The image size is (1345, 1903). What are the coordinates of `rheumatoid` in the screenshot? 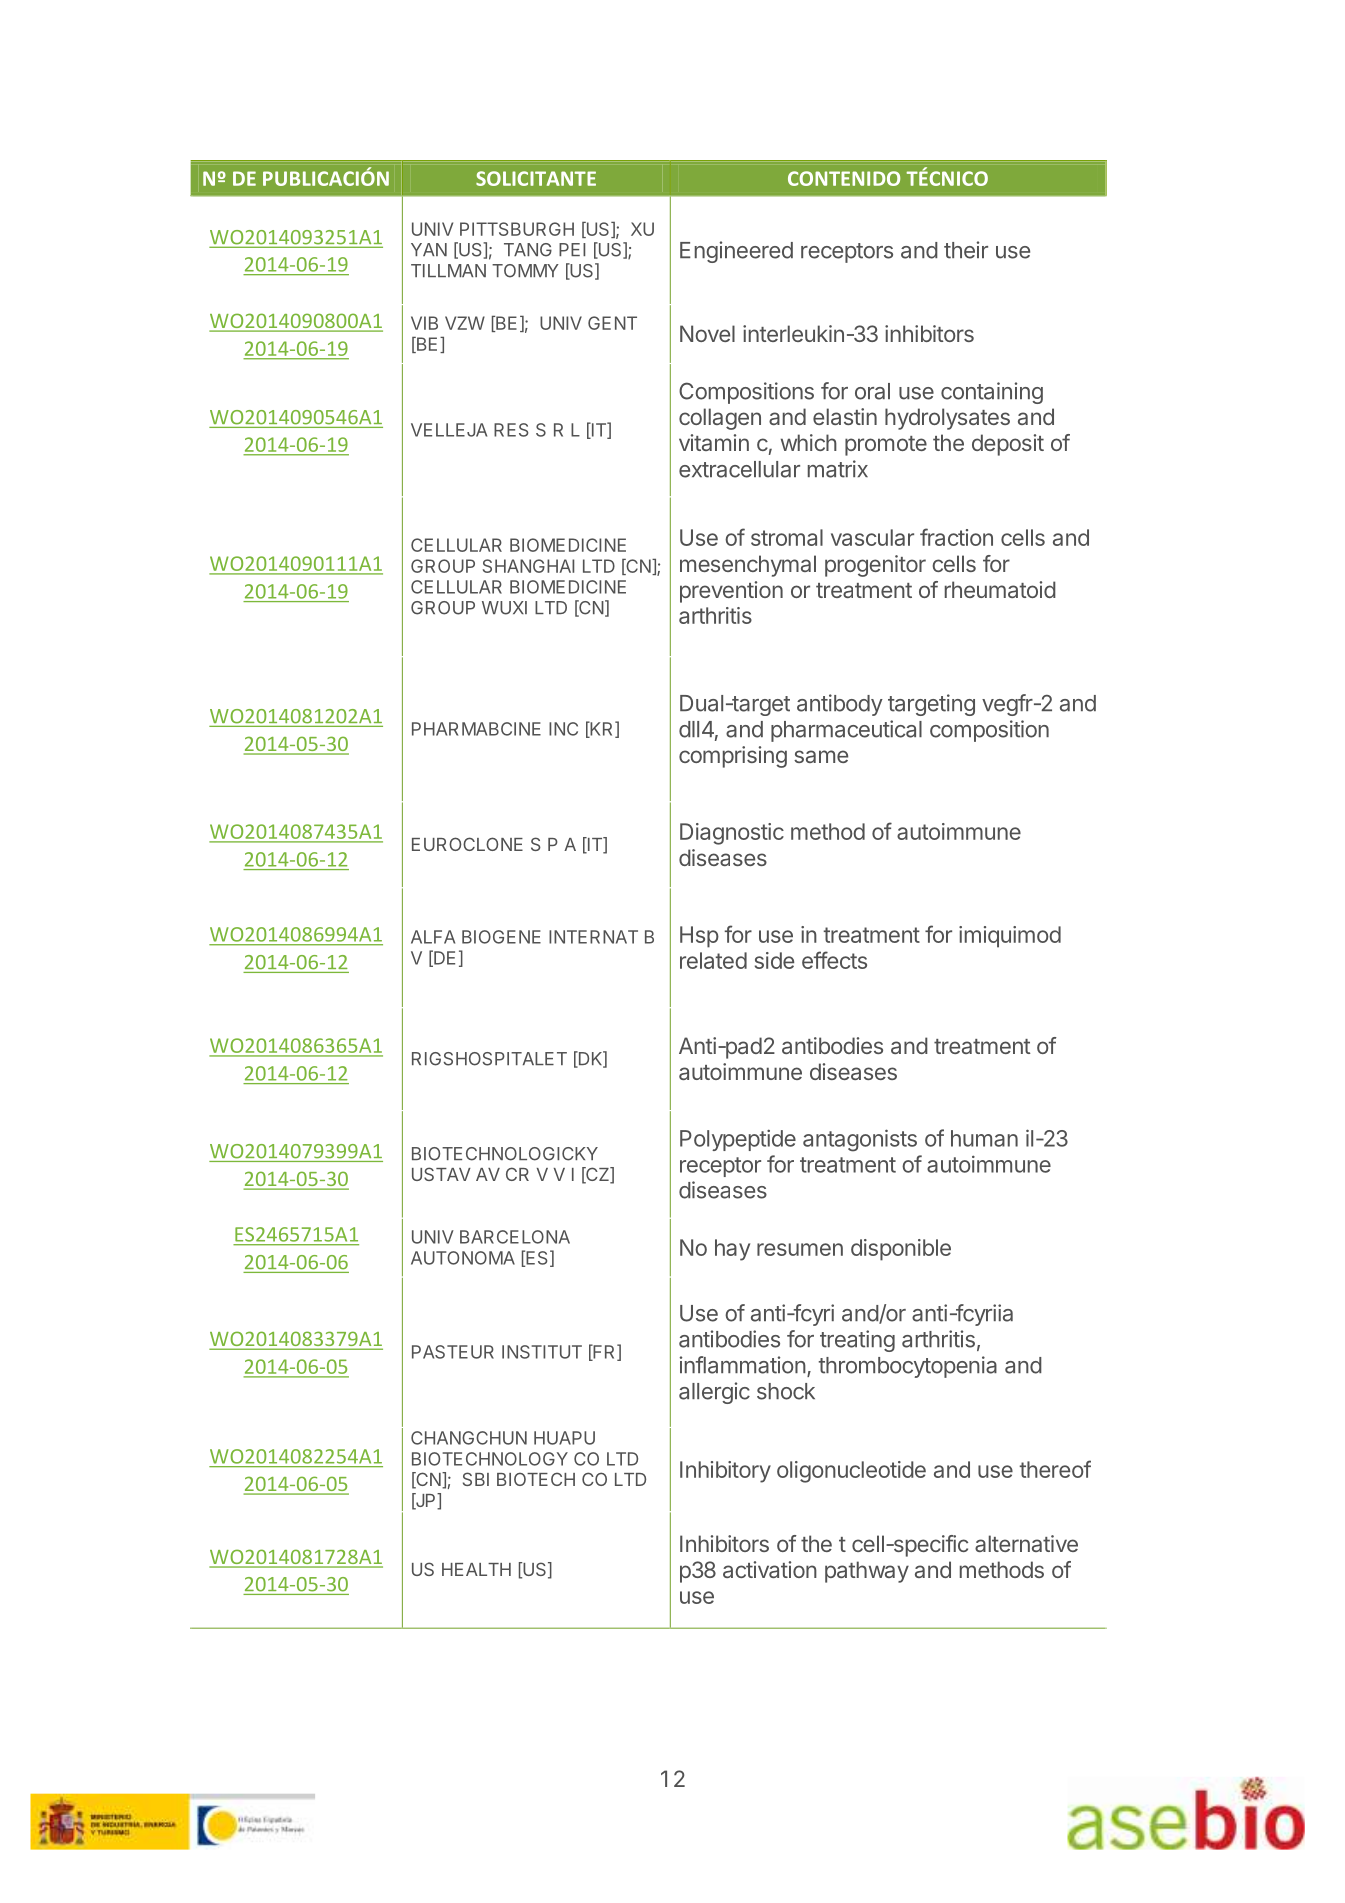 It's located at (1000, 589).
